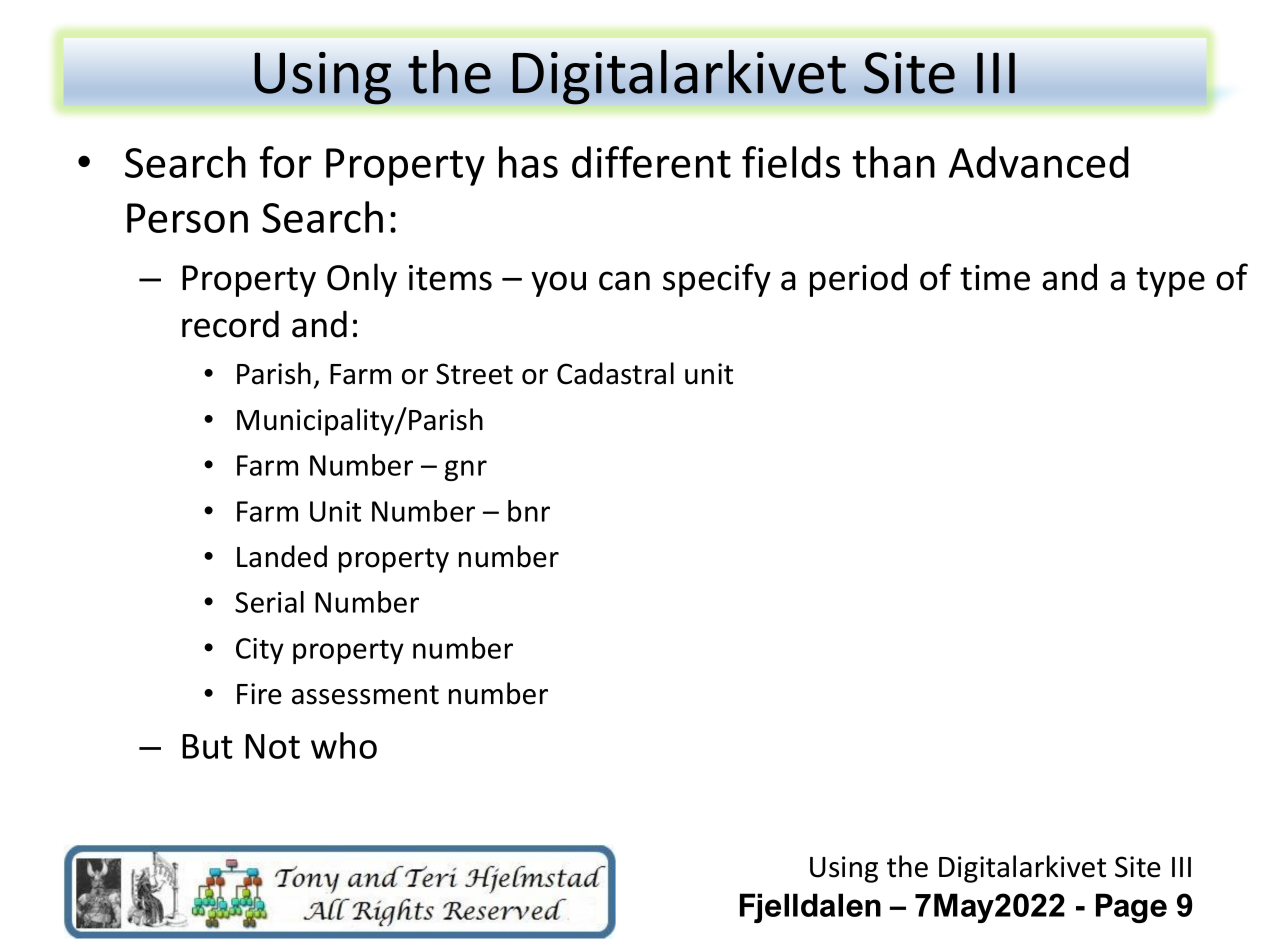 This document has width=1270, height=952. What do you see at coordinates (272, 746) in the document?
I see `Not` at bounding box center [272, 746].
